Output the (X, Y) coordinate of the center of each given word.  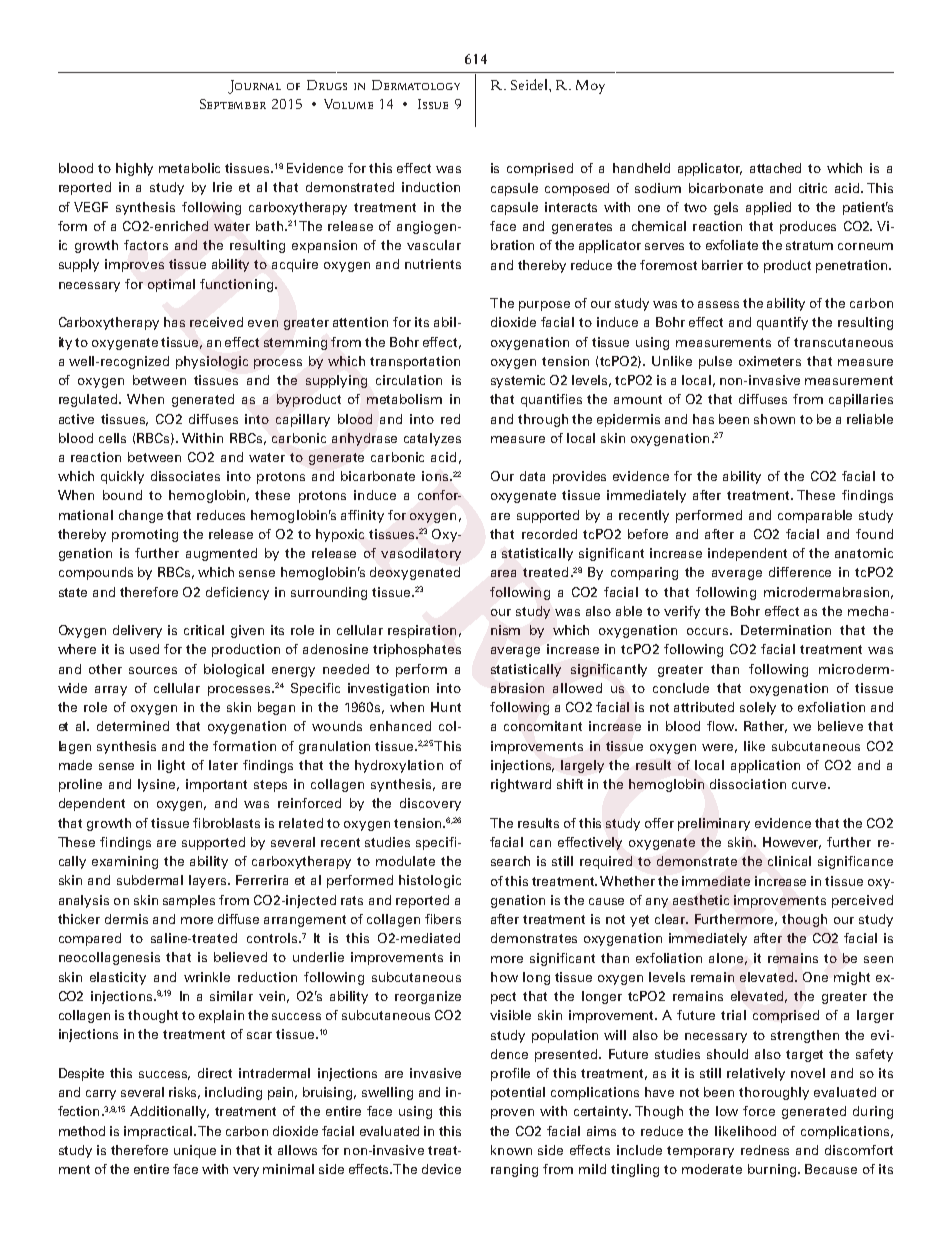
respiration (422, 631)
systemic (518, 381)
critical (204, 630)
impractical (159, 1132)
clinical (789, 861)
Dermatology (416, 85)
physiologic (212, 362)
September (233, 104)
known (511, 1150)
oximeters (770, 361)
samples (189, 901)
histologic (430, 881)
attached (775, 168)
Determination (786, 630)
